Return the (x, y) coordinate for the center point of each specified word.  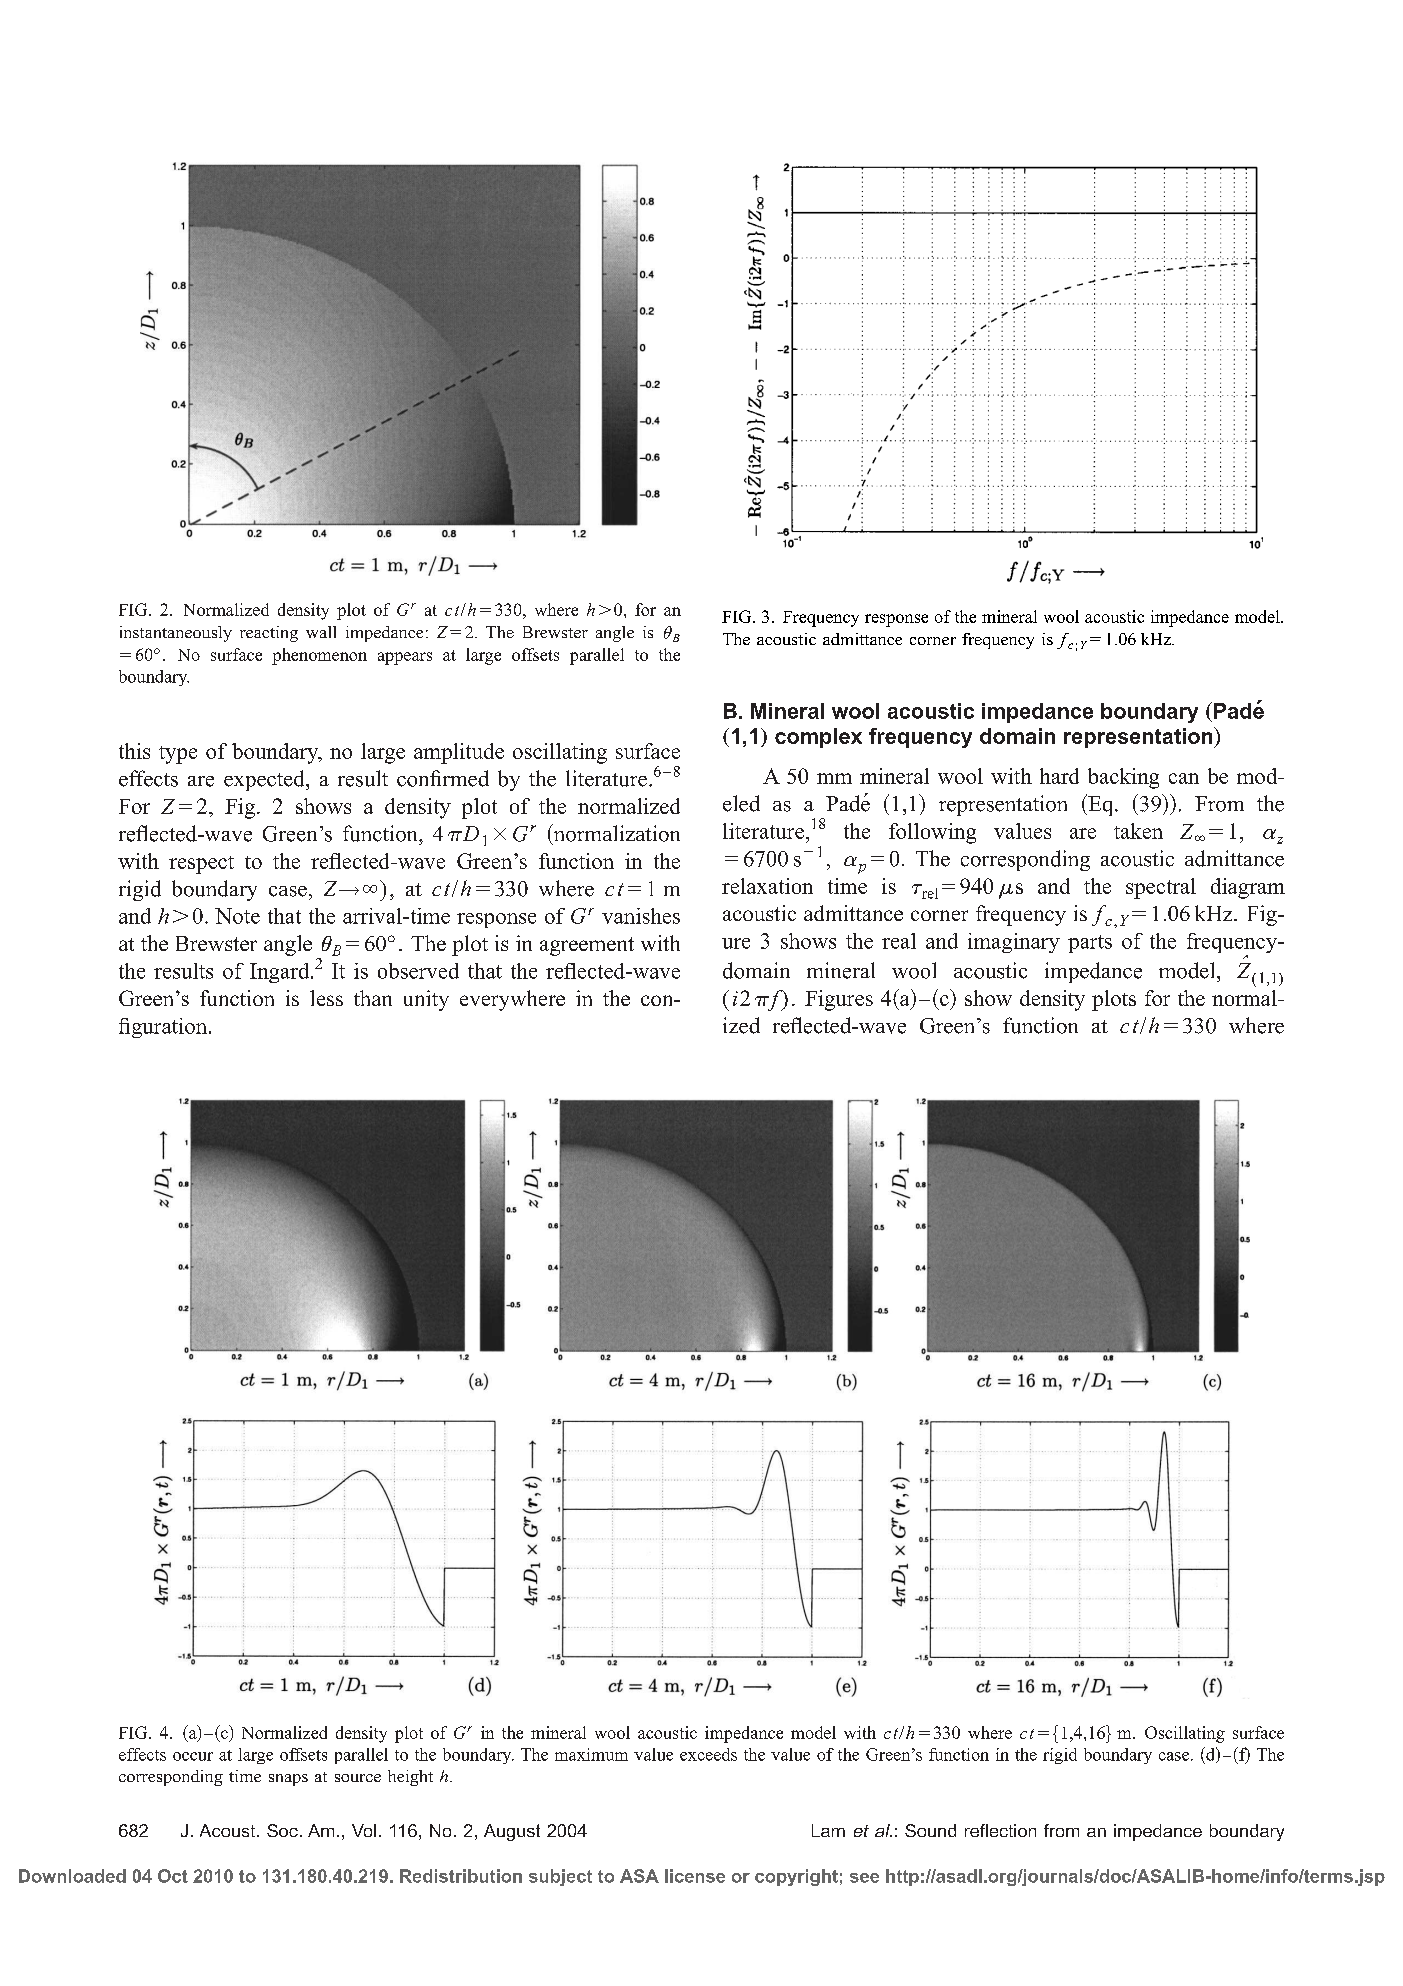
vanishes (641, 916)
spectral (1161, 888)
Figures (839, 1000)
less (326, 998)
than (373, 998)
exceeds (708, 1754)
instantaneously (176, 634)
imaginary (1014, 943)
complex (818, 738)
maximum (591, 1754)
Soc (282, 1830)
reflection (1000, 1830)
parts (1090, 944)
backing (1123, 778)
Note (237, 916)
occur (193, 1756)
